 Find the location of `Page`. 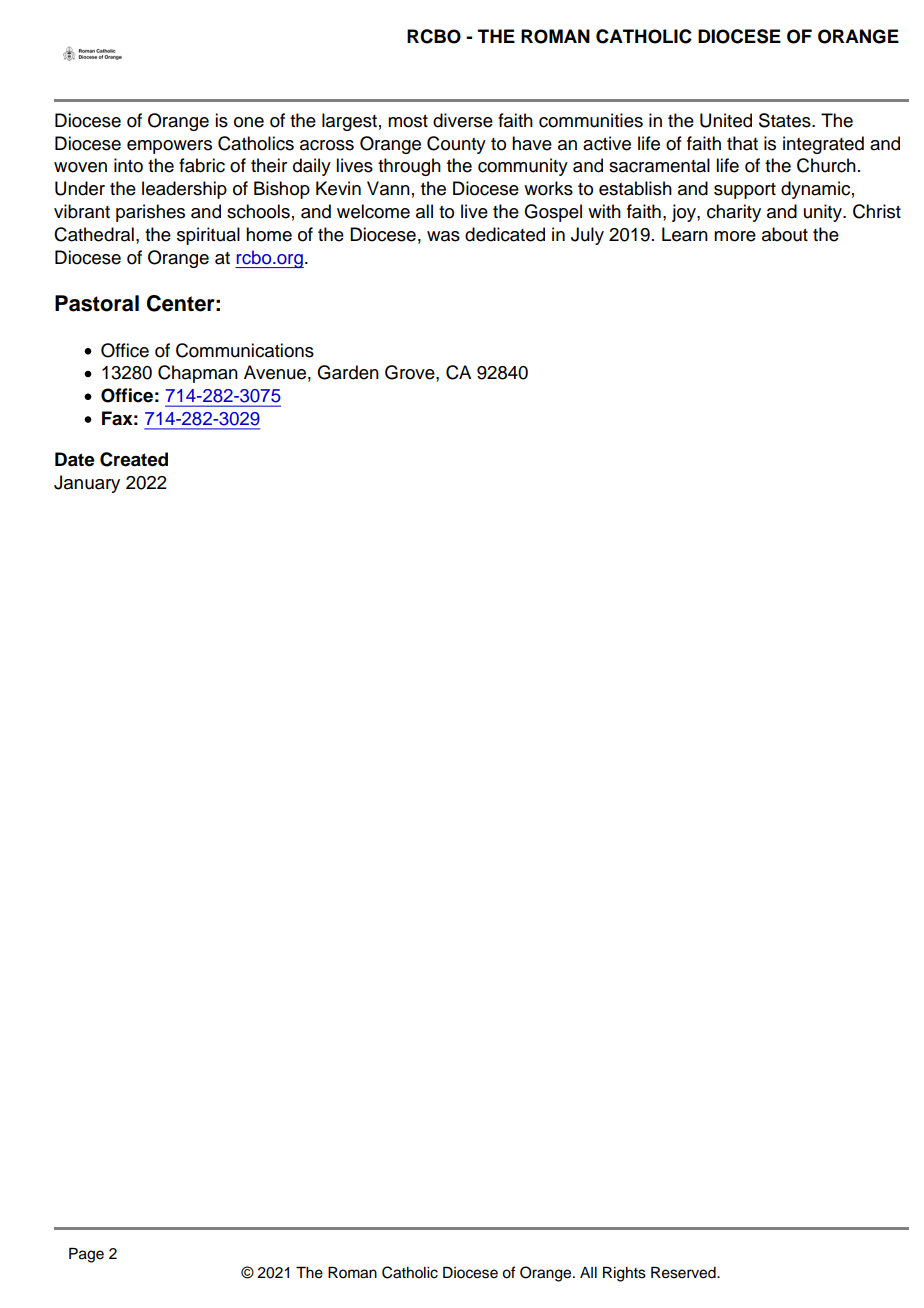

Page is located at coordinates (86, 1255).
